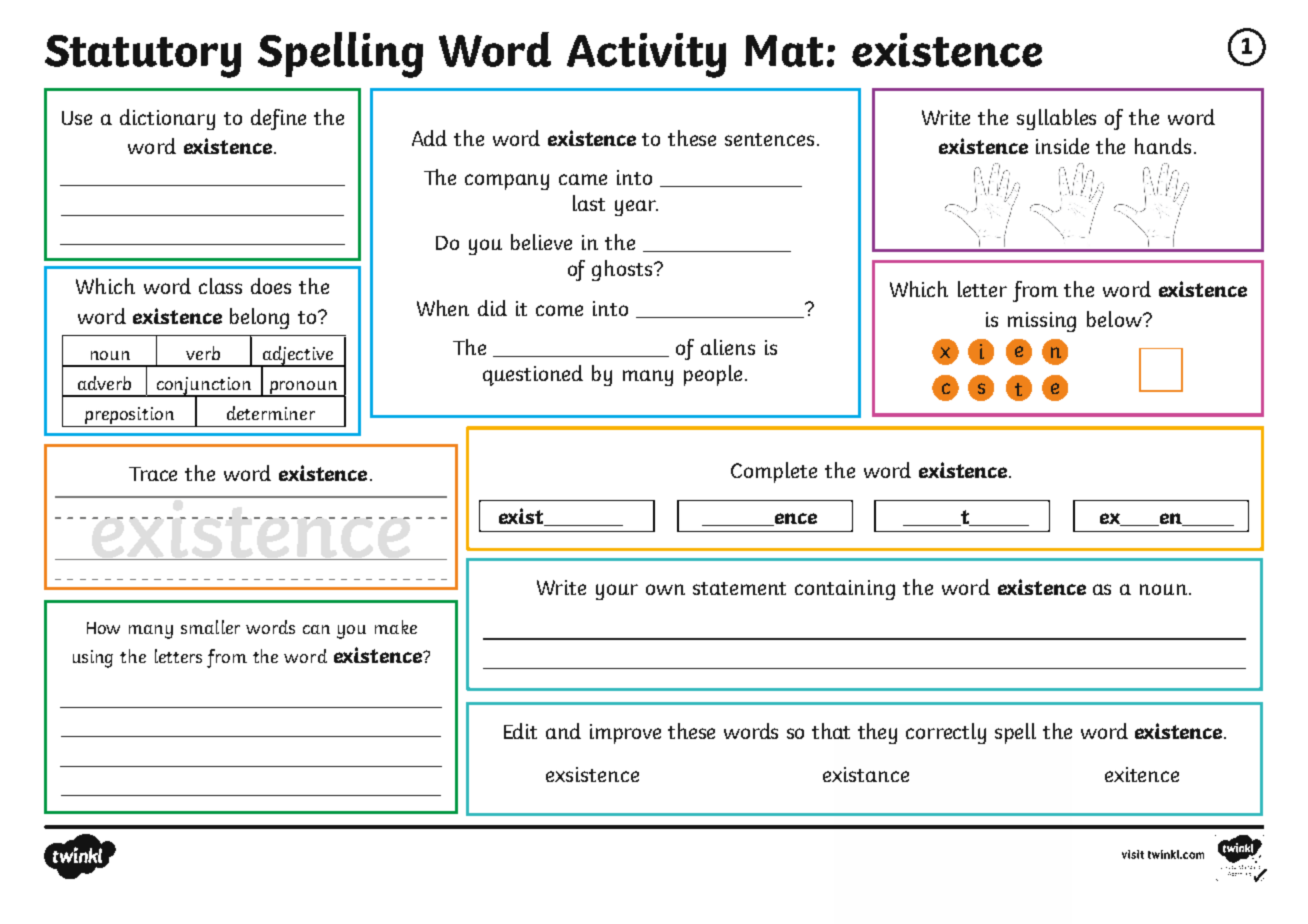 This page has width=1308, height=924. I want to click on using, so click(93, 659).
